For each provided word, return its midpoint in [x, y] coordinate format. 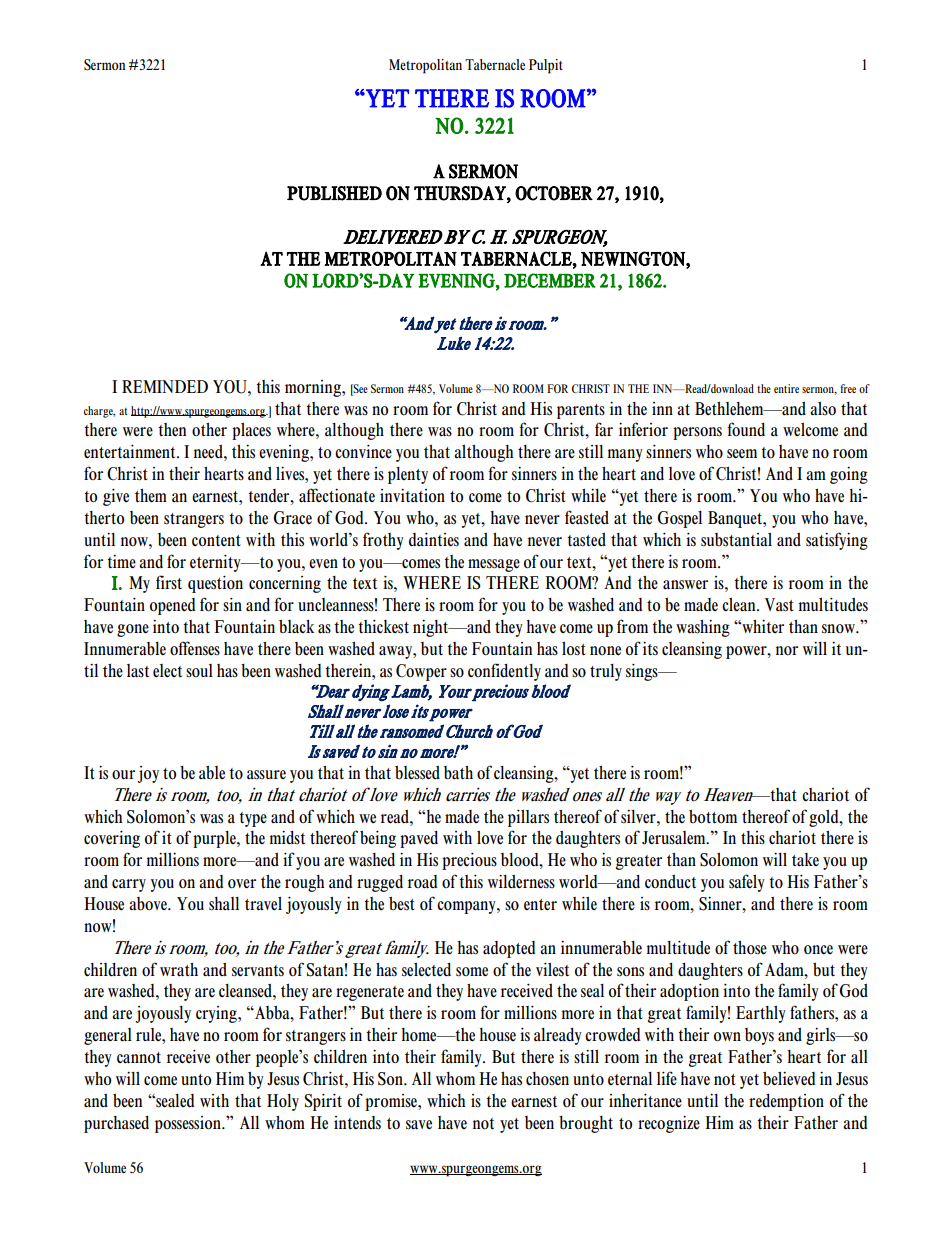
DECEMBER [550, 280]
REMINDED [165, 386]
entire [786, 388]
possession [189, 1124]
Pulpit [546, 66]
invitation [412, 495]
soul [199, 671]
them [151, 496]
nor [787, 651]
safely [747, 883]
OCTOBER [554, 193]
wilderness [521, 881]
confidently [504, 672]
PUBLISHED [334, 193]
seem [742, 454]
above [149, 904]
